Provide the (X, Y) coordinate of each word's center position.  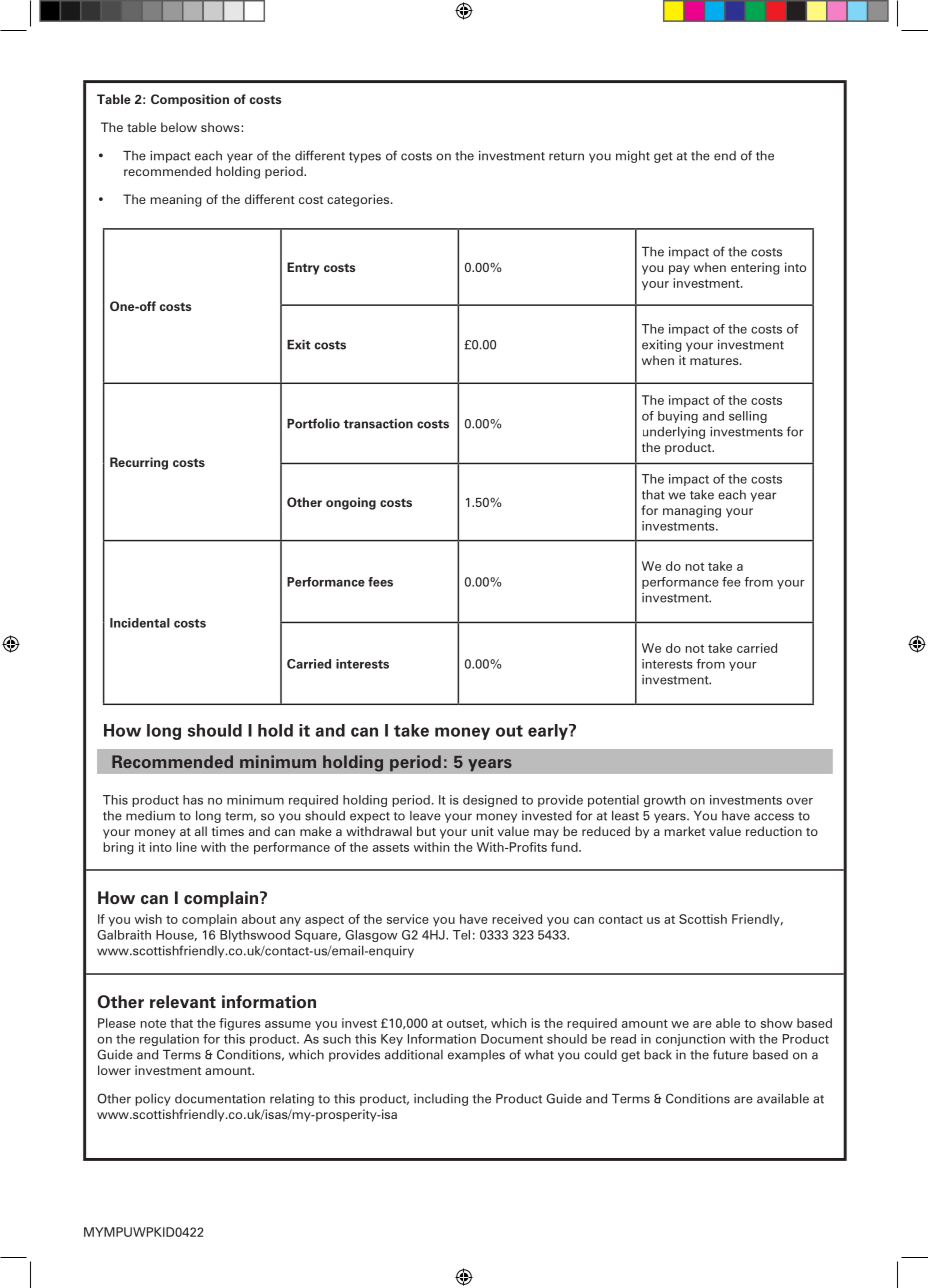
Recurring (139, 463)
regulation (169, 1040)
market (685, 831)
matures (715, 361)
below (179, 127)
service (408, 919)
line (186, 847)
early (549, 732)
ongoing (351, 503)
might (633, 157)
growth (664, 801)
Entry (303, 268)
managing (692, 511)
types (365, 157)
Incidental (140, 623)
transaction (378, 424)
